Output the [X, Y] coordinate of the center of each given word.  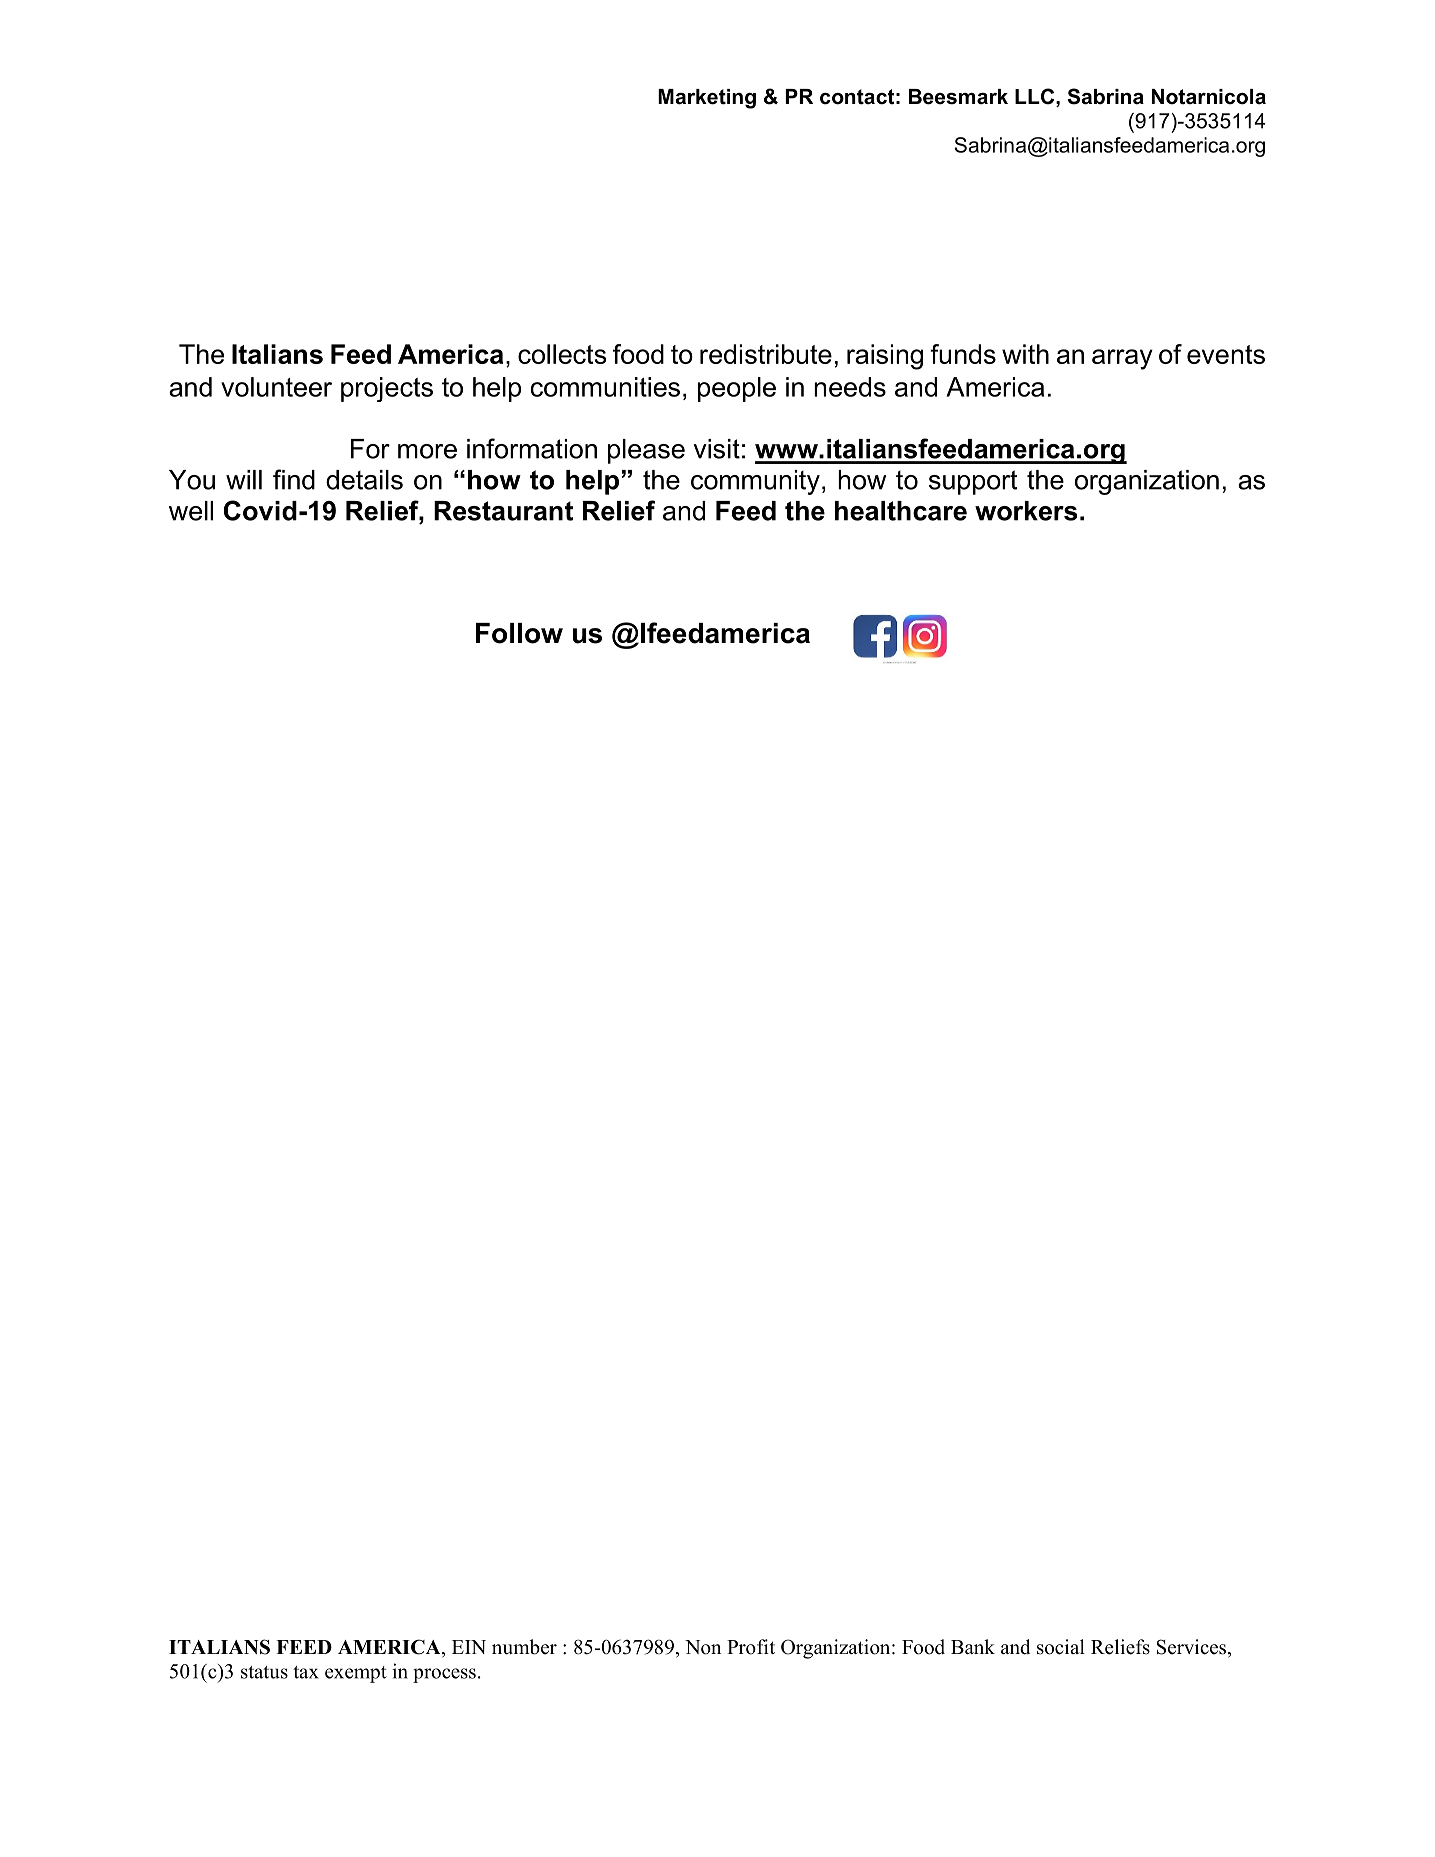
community [755, 482]
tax [306, 1672]
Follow [519, 633]
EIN [469, 1647]
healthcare [901, 511]
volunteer [276, 387]
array [1122, 359]
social [1061, 1647]
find [294, 479]
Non [703, 1647]
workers [1026, 511]
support [973, 482]
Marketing [707, 99]
